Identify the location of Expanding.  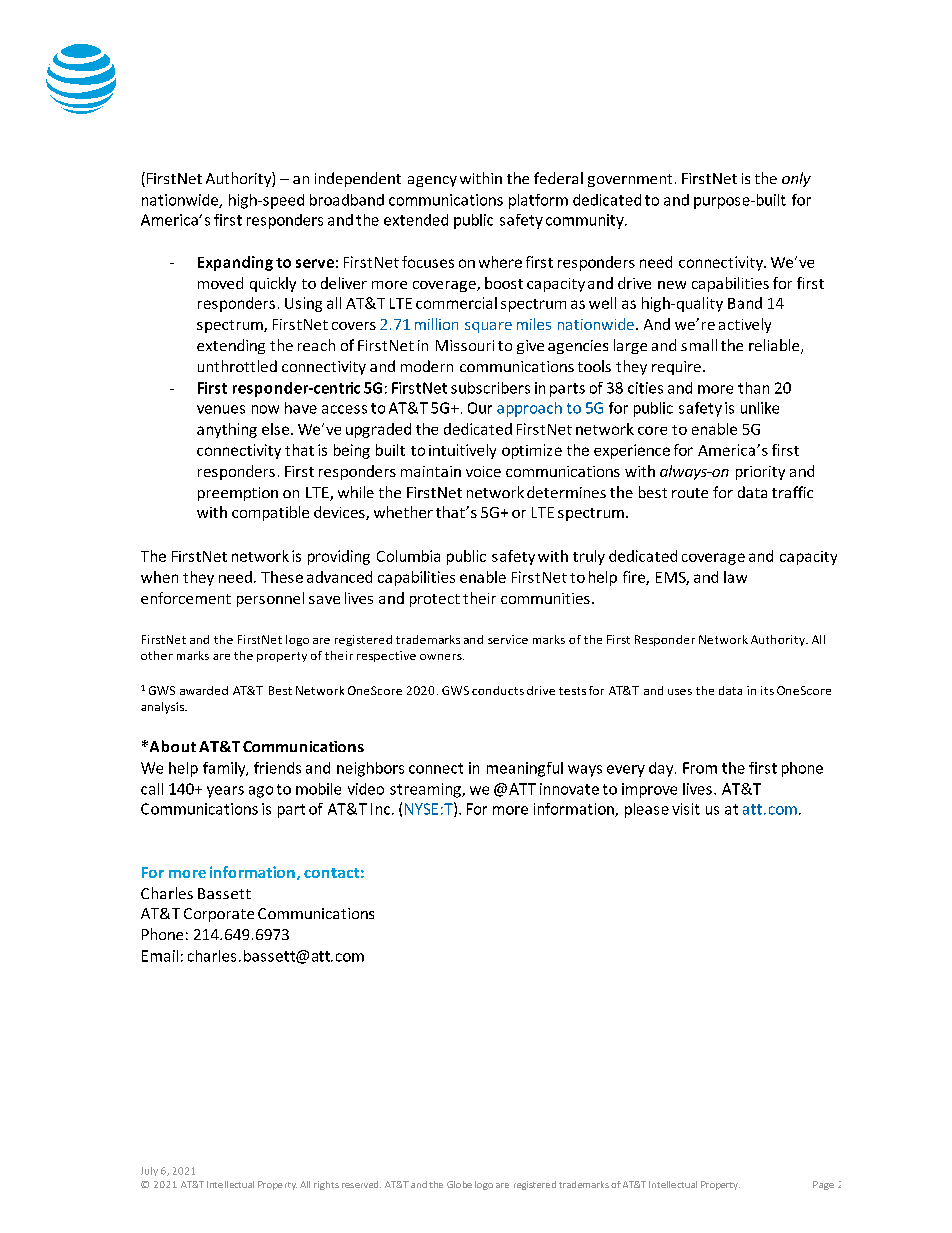
(235, 263).
